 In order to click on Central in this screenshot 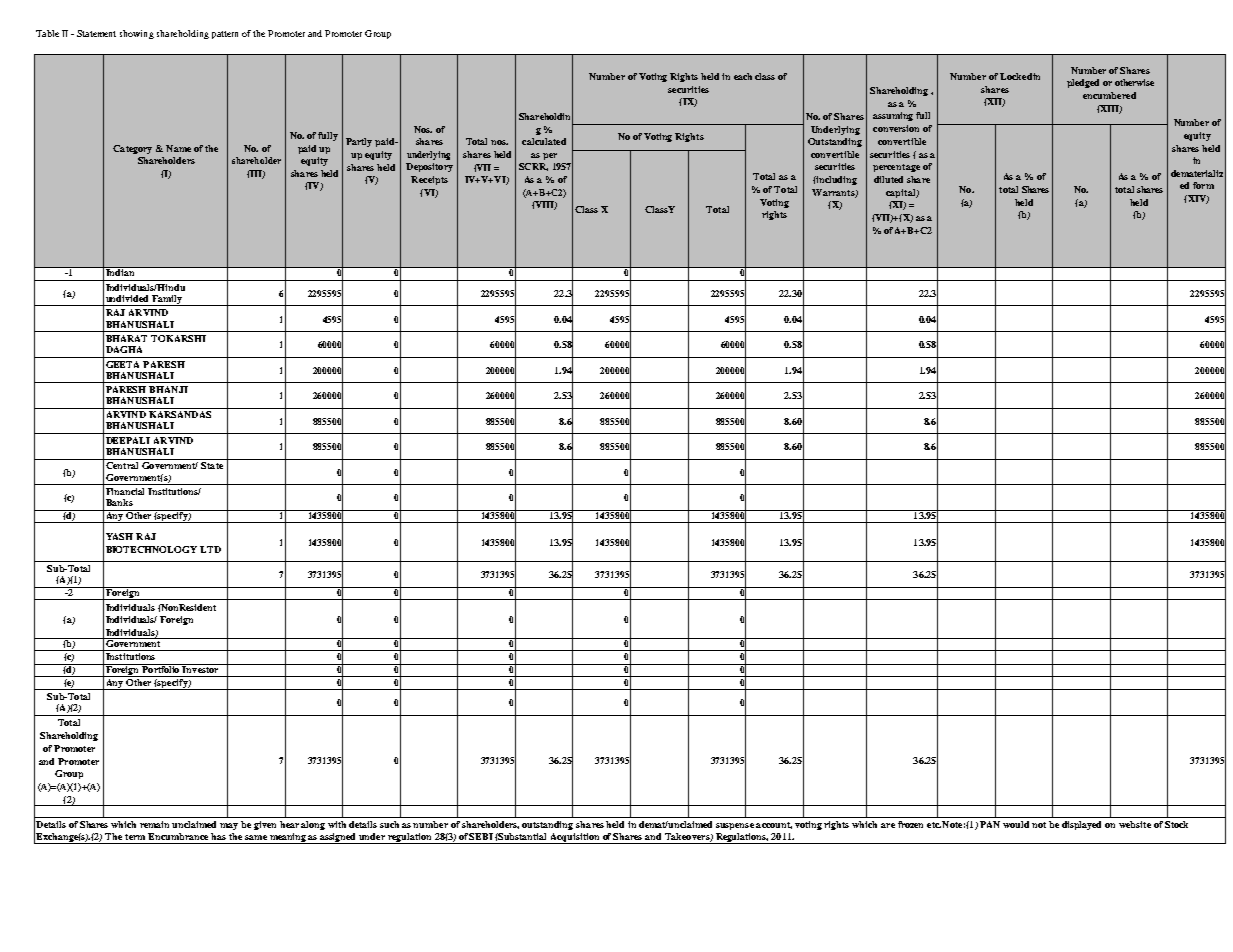, I will do `click(122, 465)`.
